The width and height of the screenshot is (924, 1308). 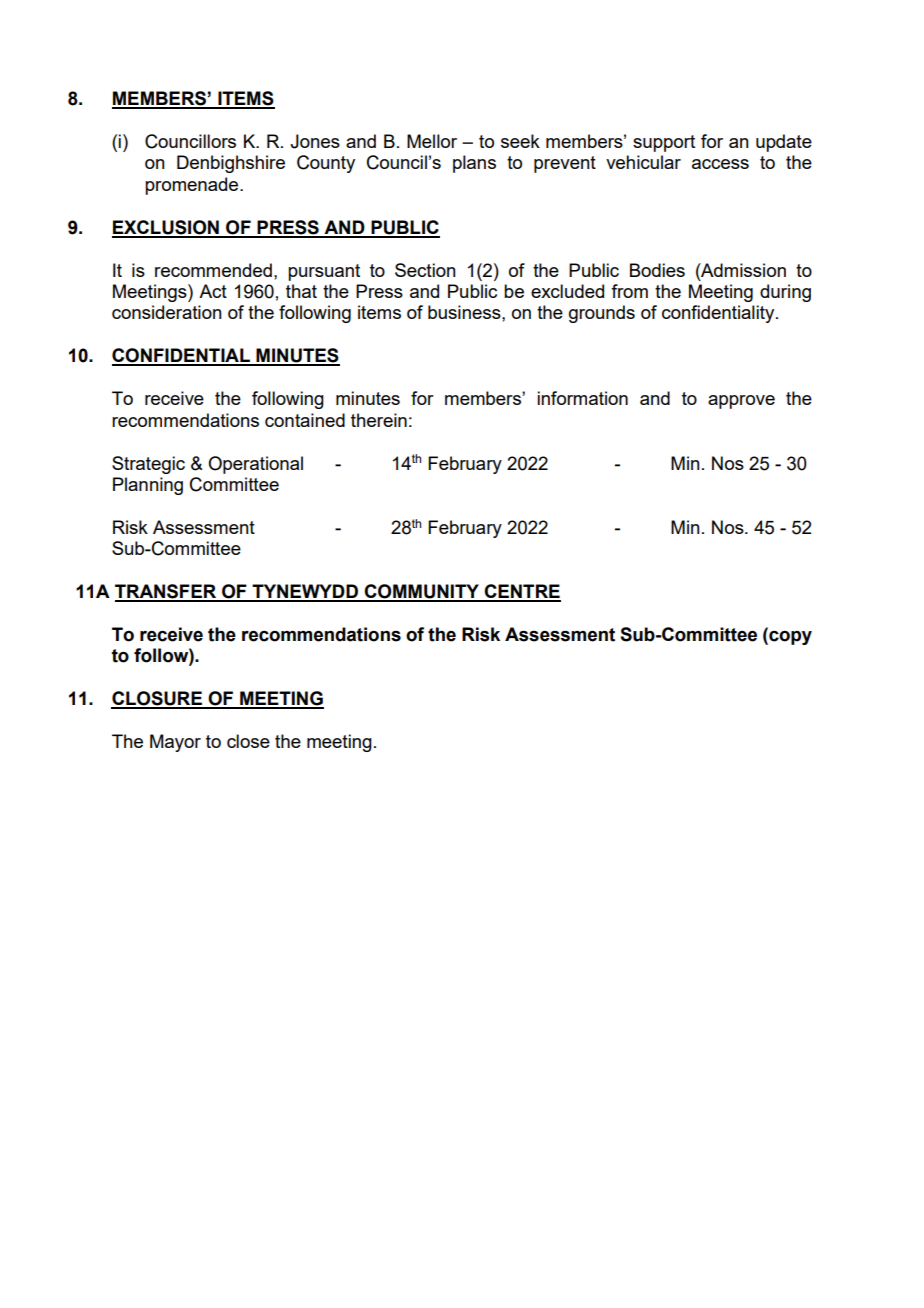 What do you see at coordinates (474, 164) in the screenshot?
I see `plans` at bounding box center [474, 164].
